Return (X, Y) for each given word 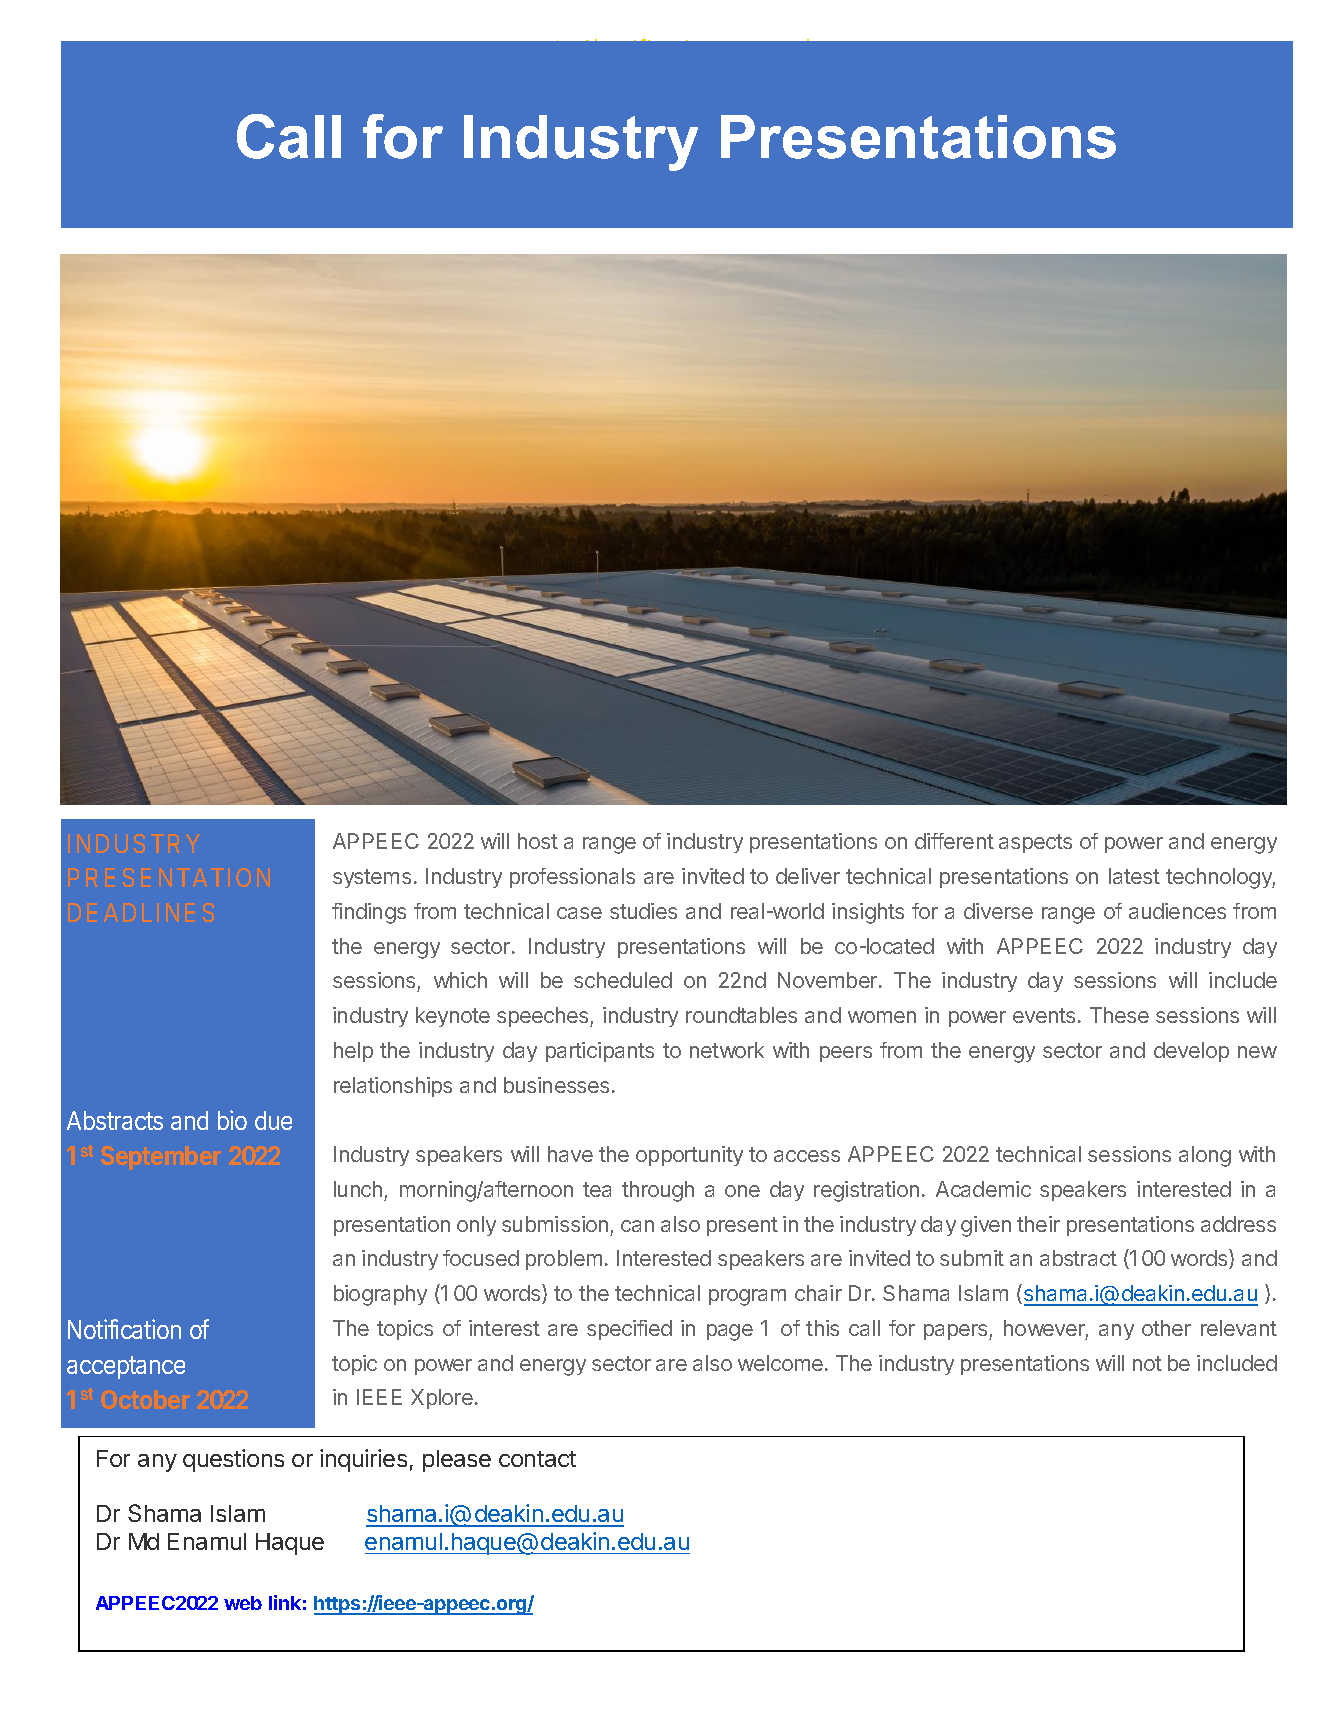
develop (1191, 1052)
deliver (808, 876)
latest (1134, 876)
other (1166, 1328)
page (730, 1332)
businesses (556, 1085)
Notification (124, 1329)
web (243, 1603)
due (273, 1120)
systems (372, 878)
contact (537, 1459)
